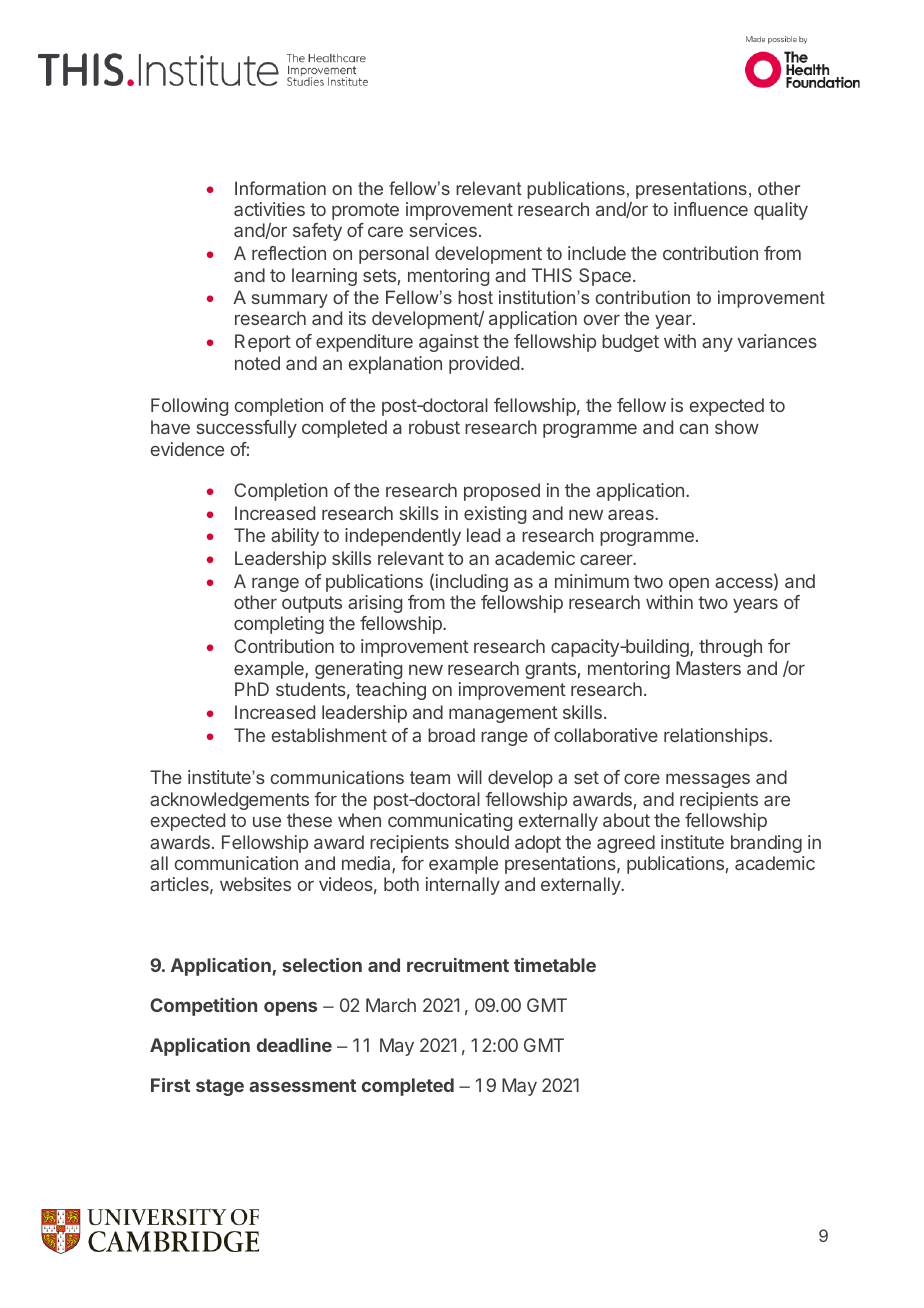  What do you see at coordinates (711, 209) in the screenshot?
I see `influence` at bounding box center [711, 209].
